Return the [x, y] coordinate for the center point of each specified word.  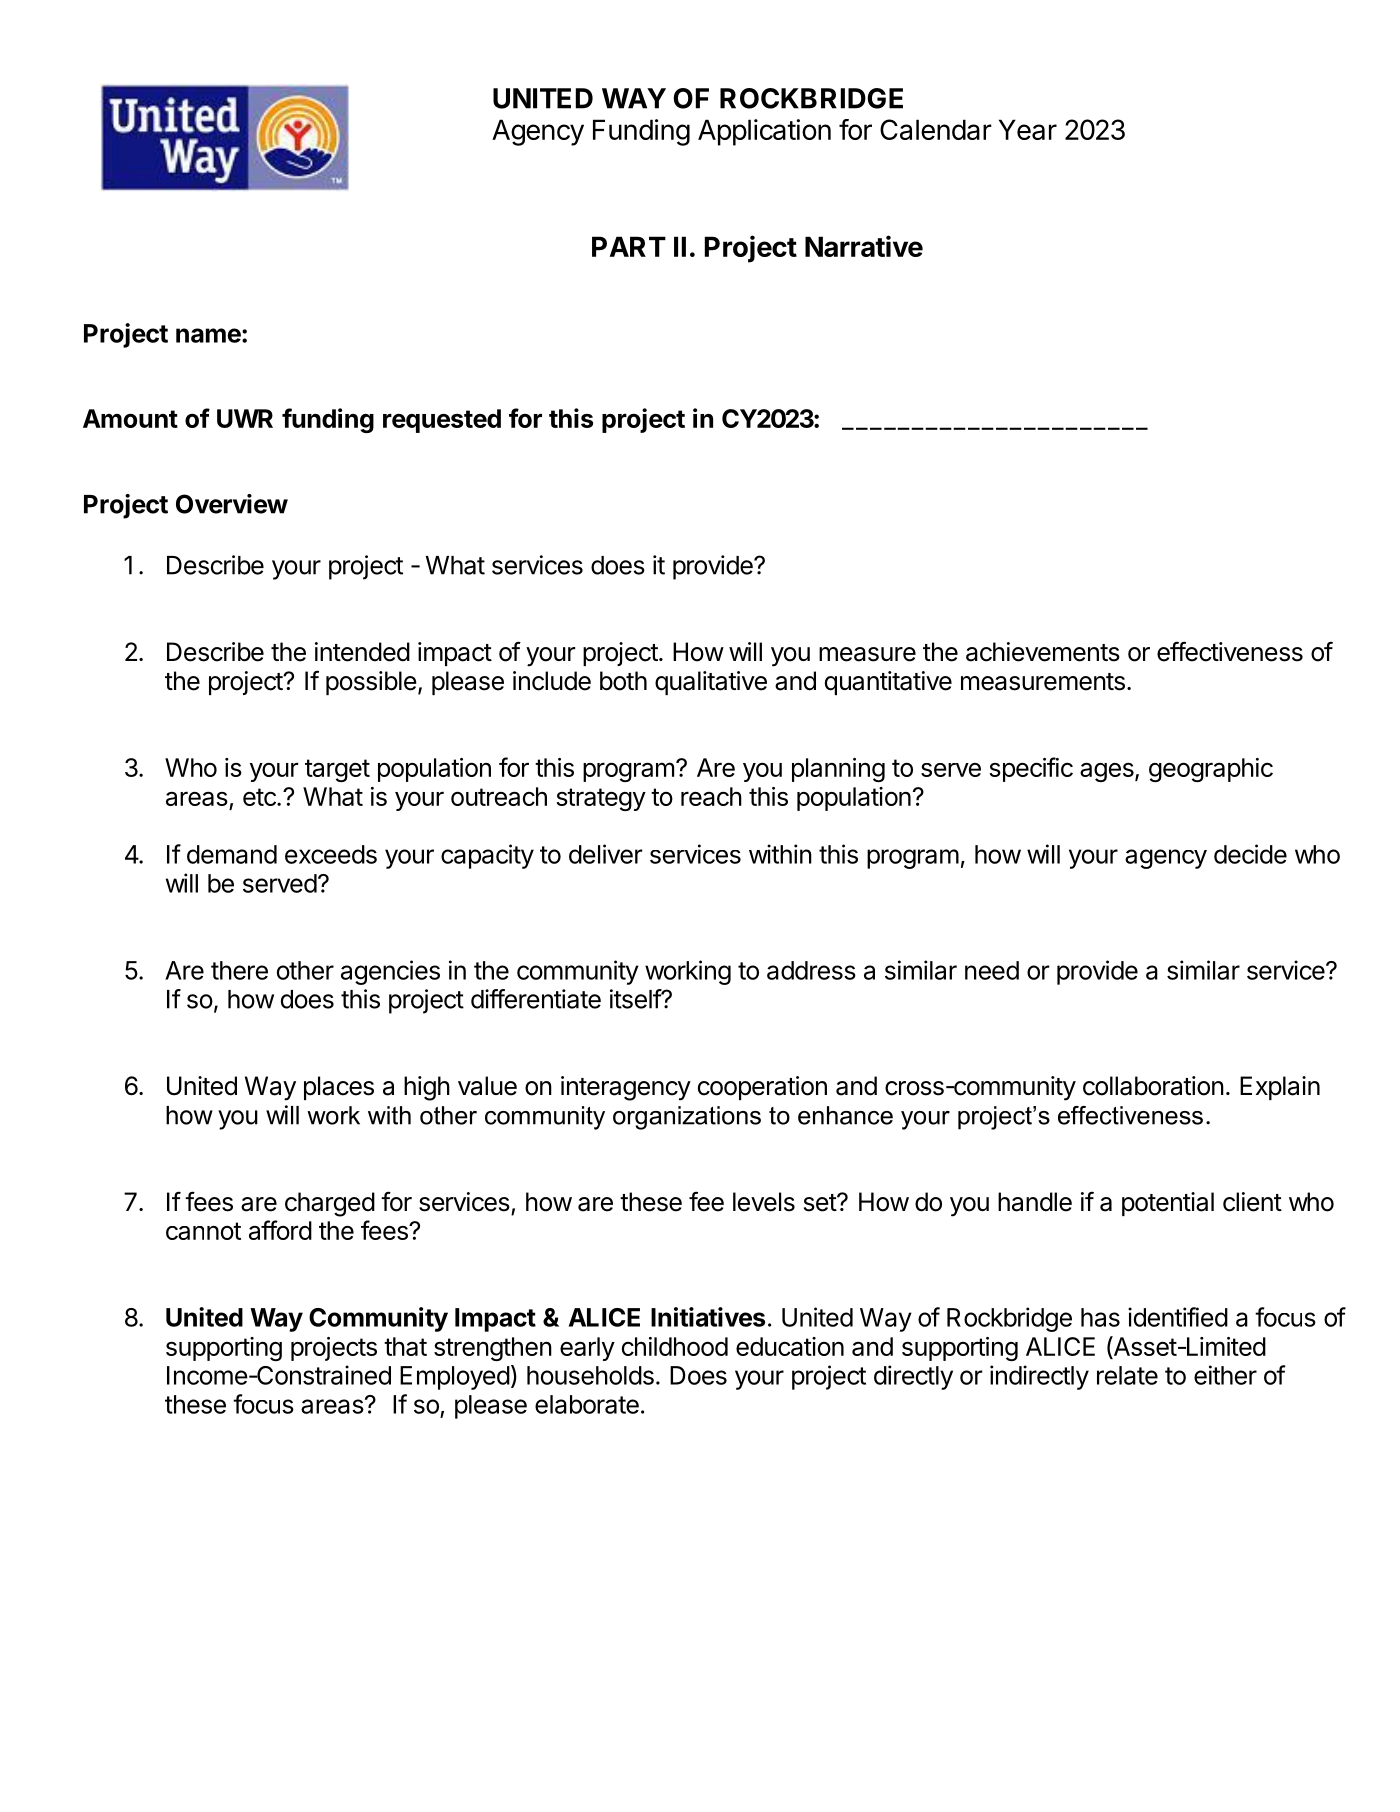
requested [442, 421]
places [339, 1088]
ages [1108, 772]
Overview [232, 504]
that [405, 1346]
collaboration [1153, 1086]
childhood [675, 1346]
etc [260, 797]
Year [1028, 129]
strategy [601, 799]
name [208, 335]
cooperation [762, 1088]
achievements [1043, 652]
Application [764, 132]
